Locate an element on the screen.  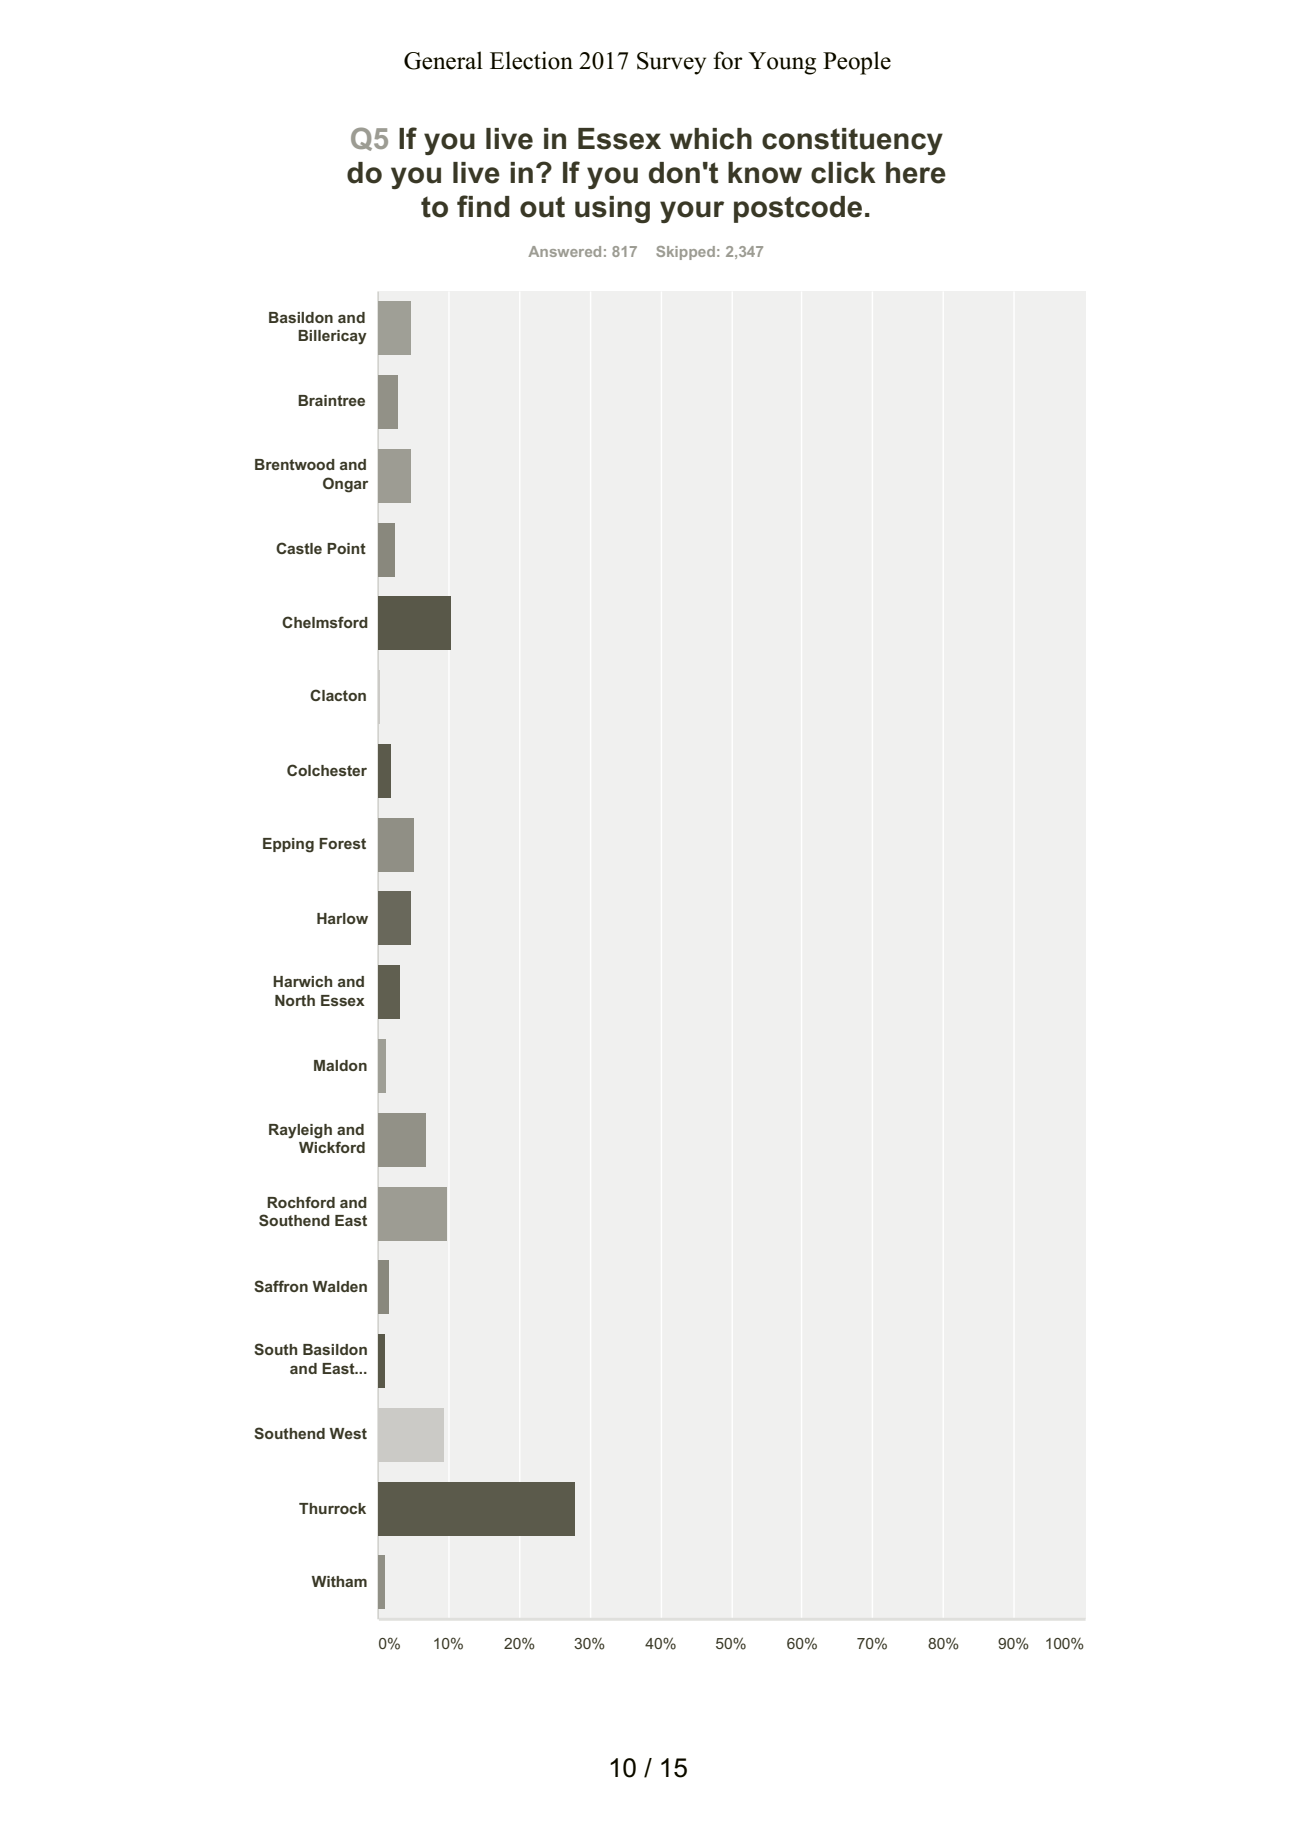
Walden is located at coordinates (340, 1286).
